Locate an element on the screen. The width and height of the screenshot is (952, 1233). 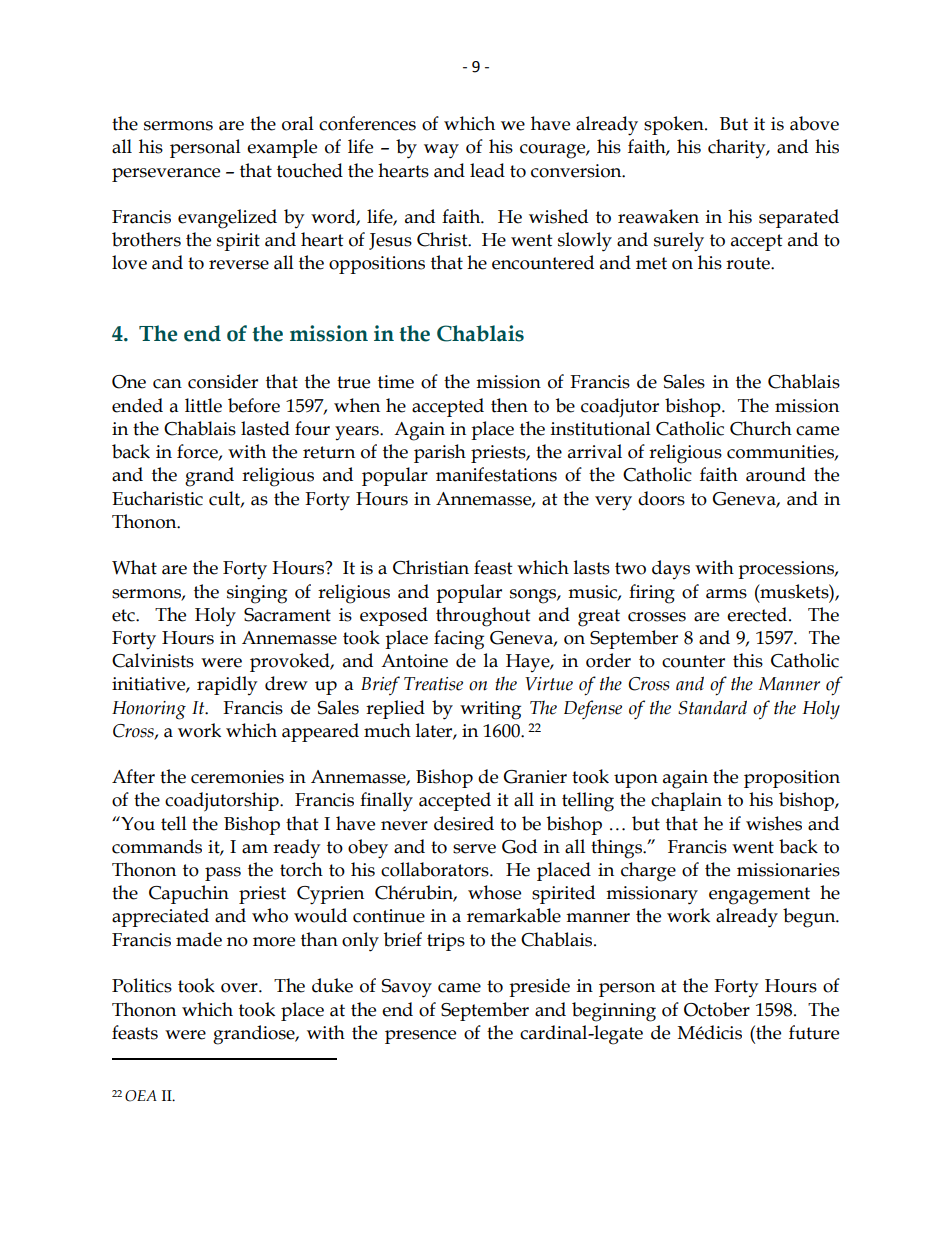
over is located at coordinates (240, 988).
